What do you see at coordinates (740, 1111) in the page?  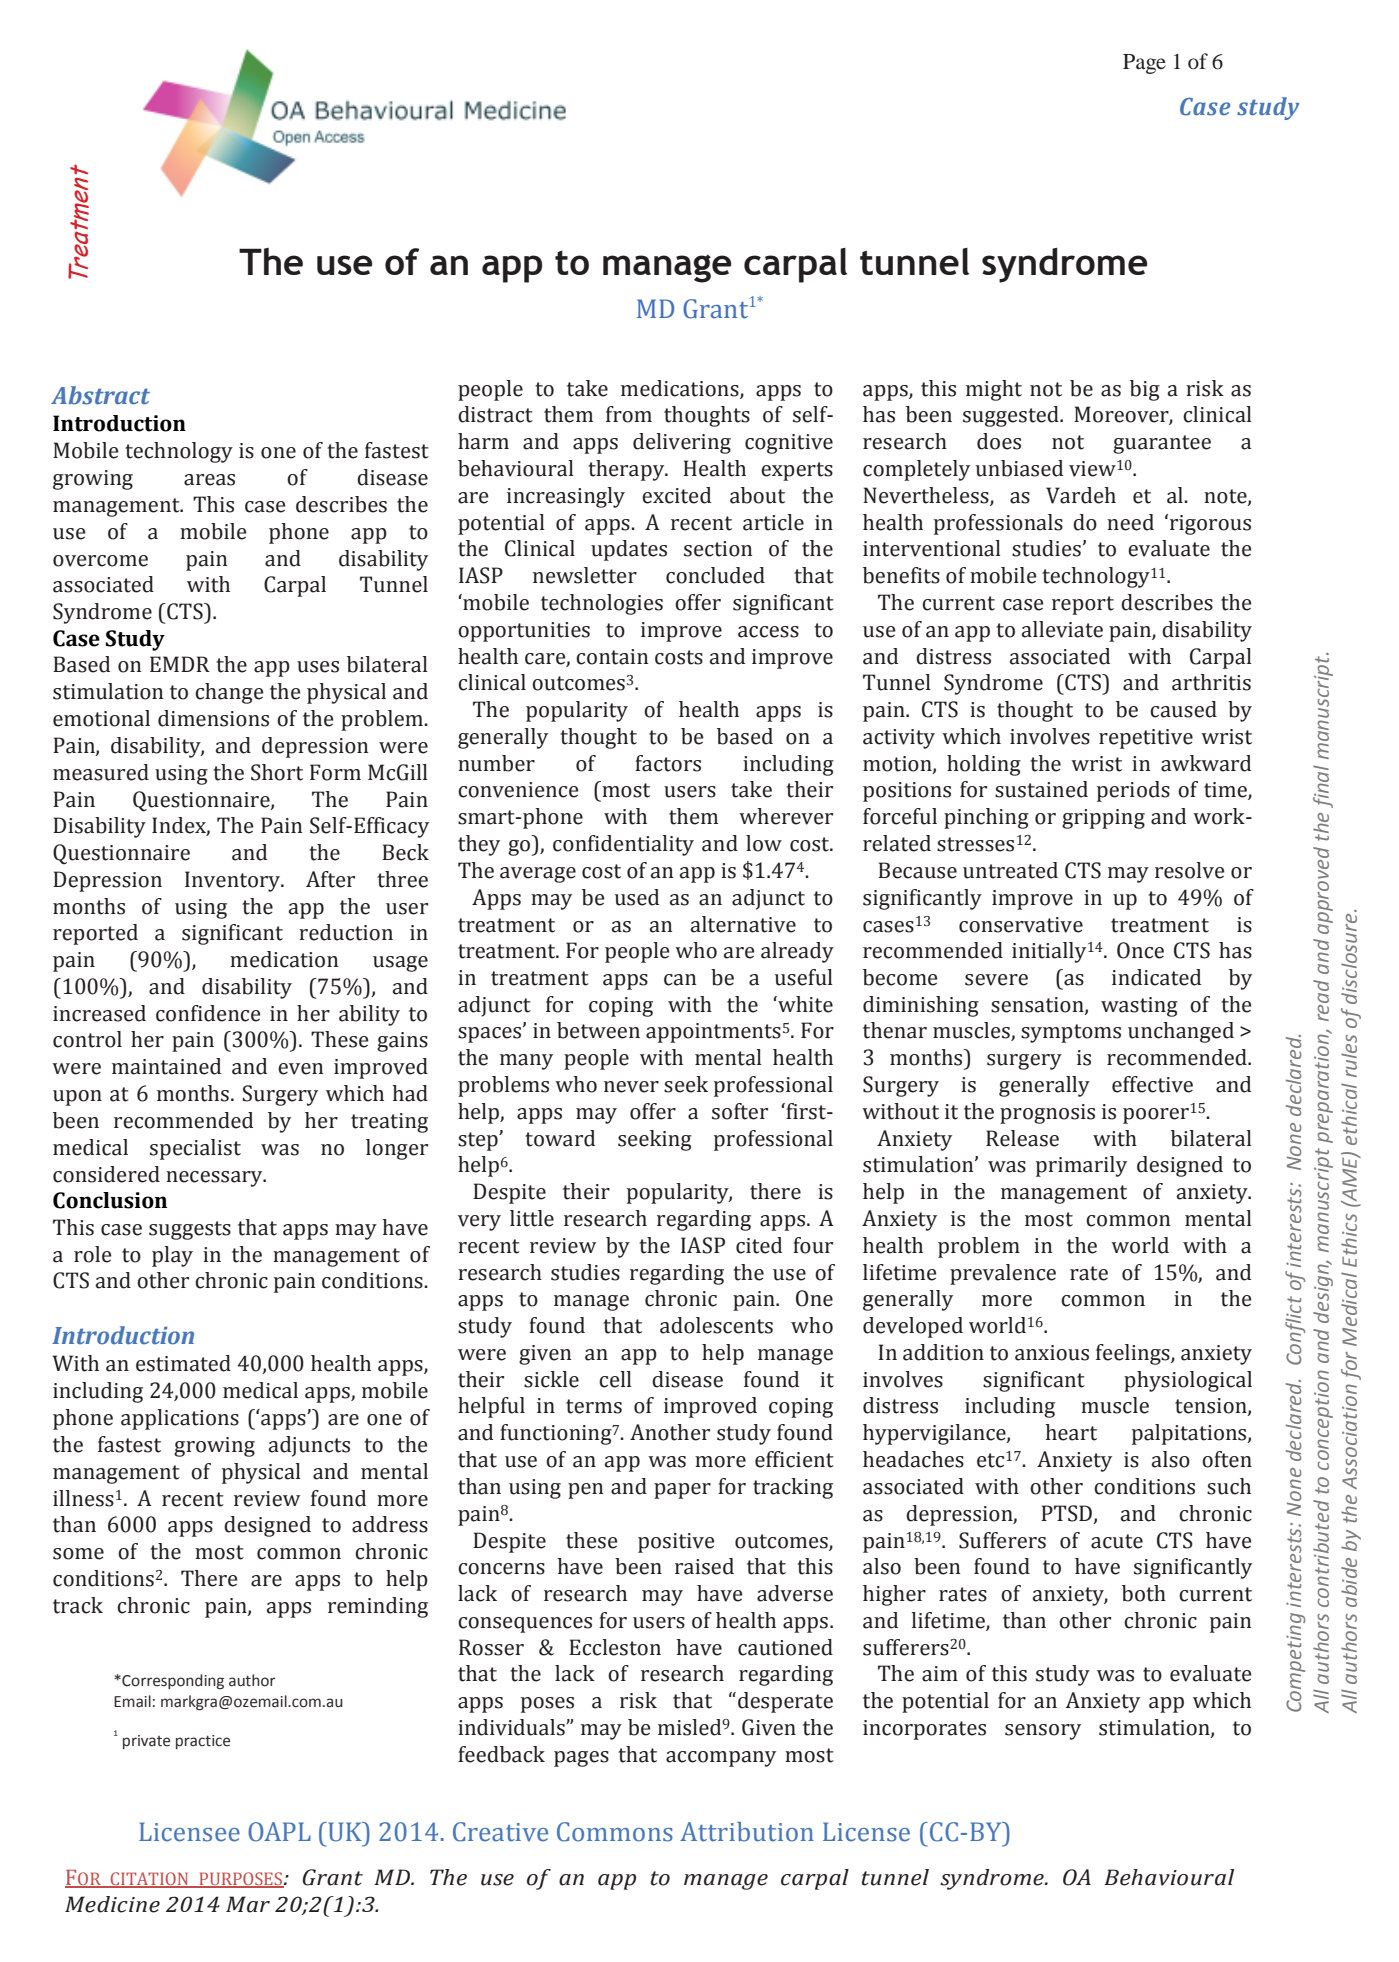 I see `softer` at bounding box center [740, 1111].
